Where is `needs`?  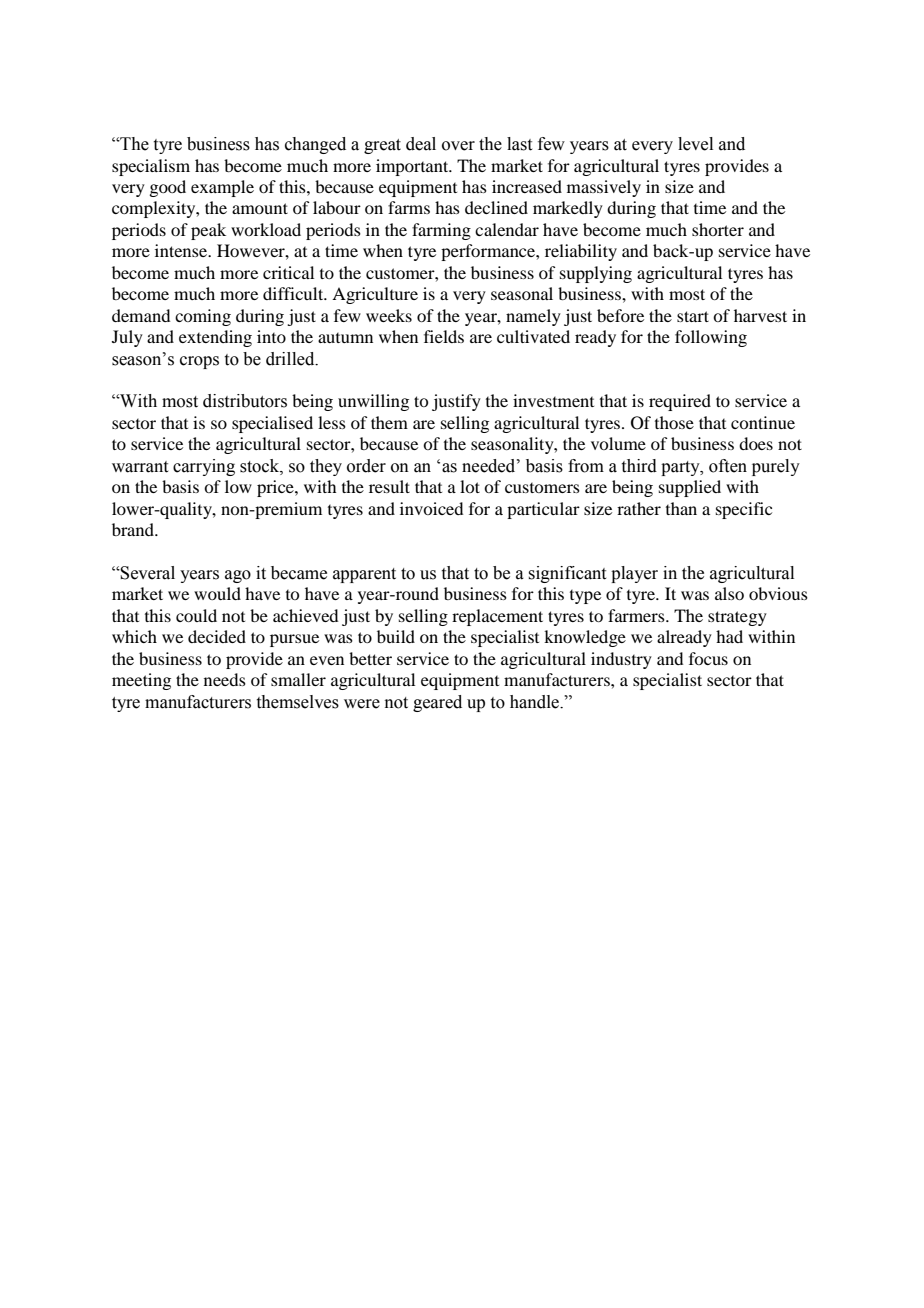 needs is located at coordinates (225, 679).
